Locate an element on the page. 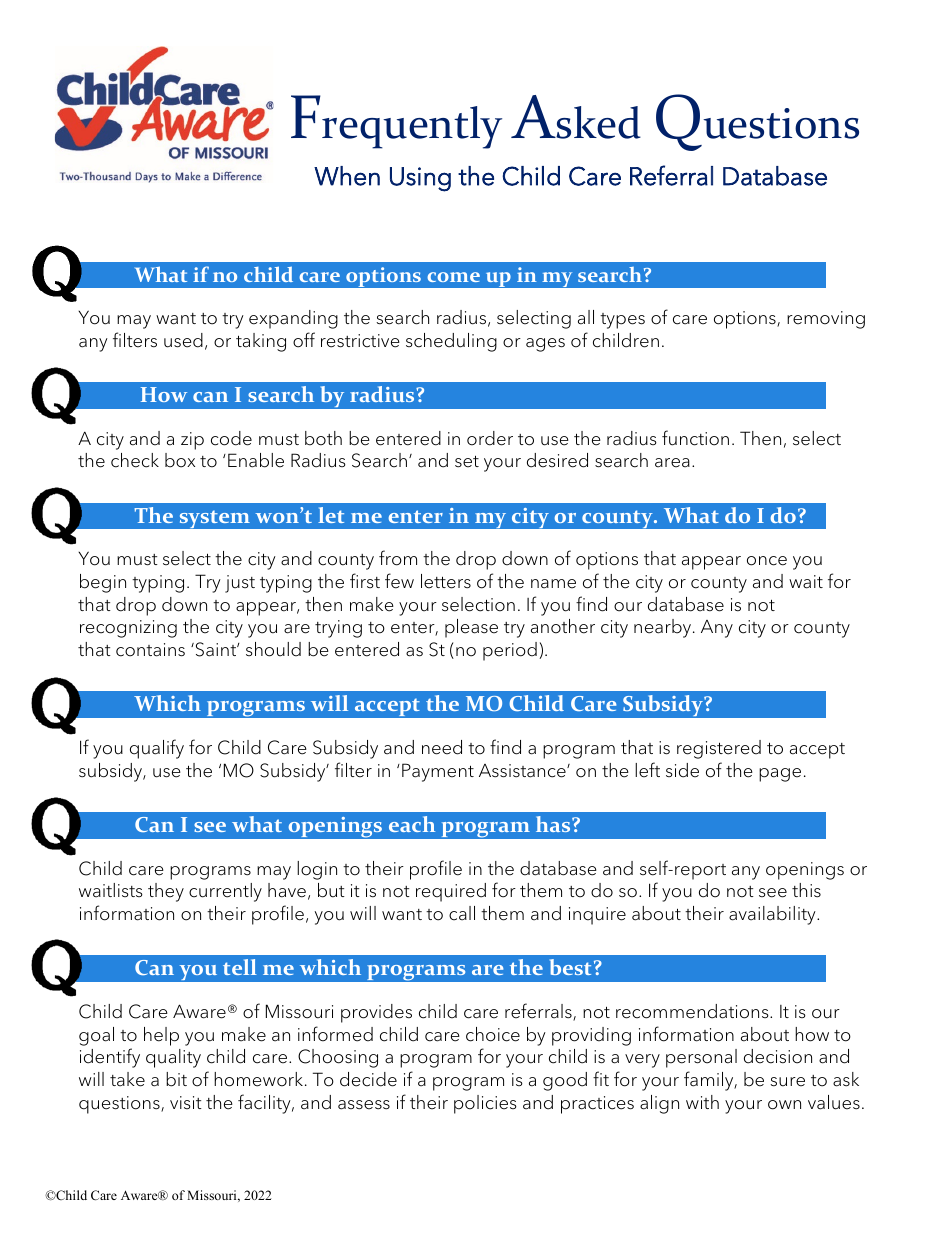 The width and height of the page is (952, 1233). removing is located at coordinates (826, 320).
